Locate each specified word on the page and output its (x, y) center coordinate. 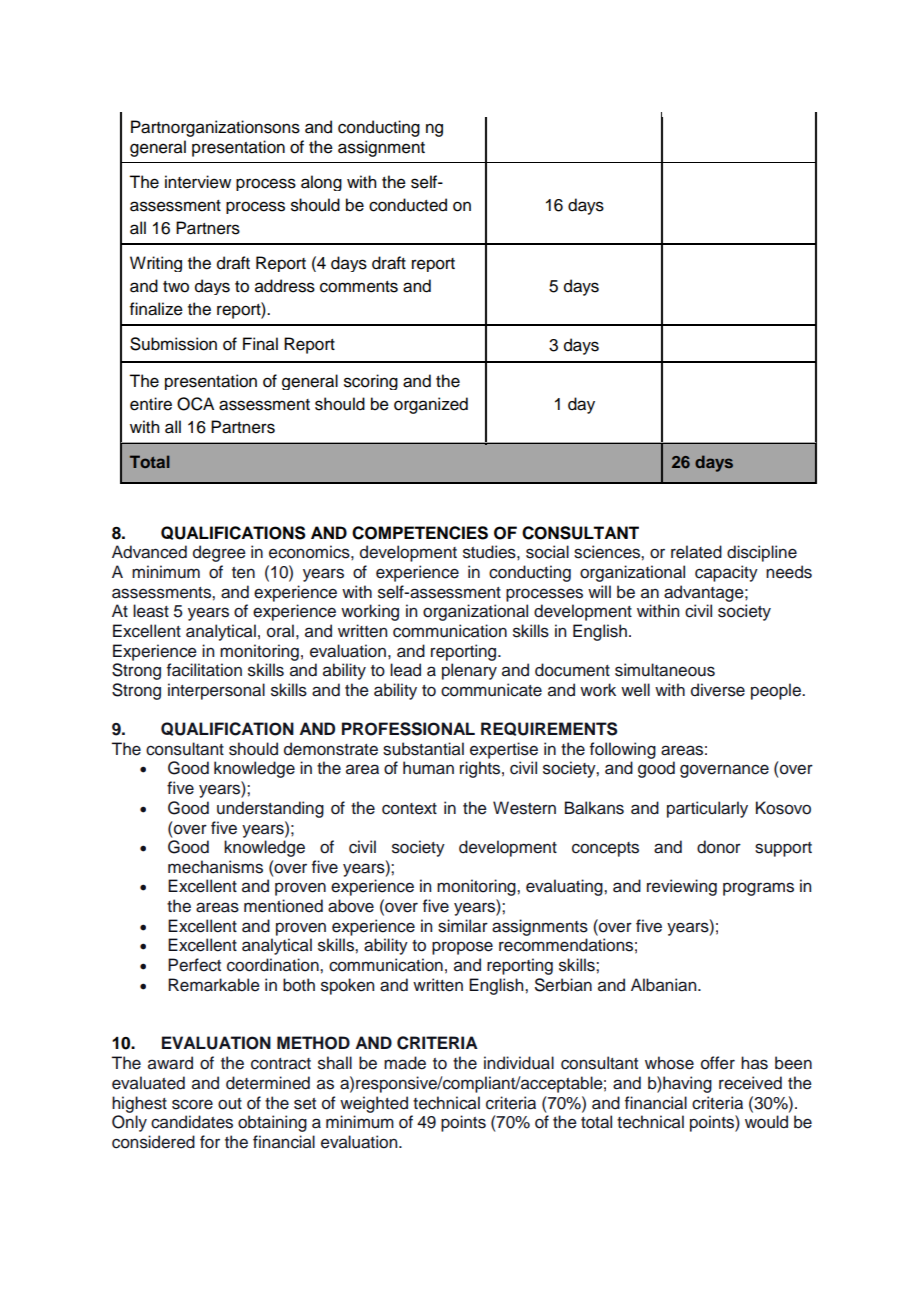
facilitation (204, 670)
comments (359, 287)
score (192, 1104)
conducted (408, 205)
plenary (469, 671)
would (766, 1122)
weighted (374, 1104)
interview (198, 182)
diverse (718, 690)
